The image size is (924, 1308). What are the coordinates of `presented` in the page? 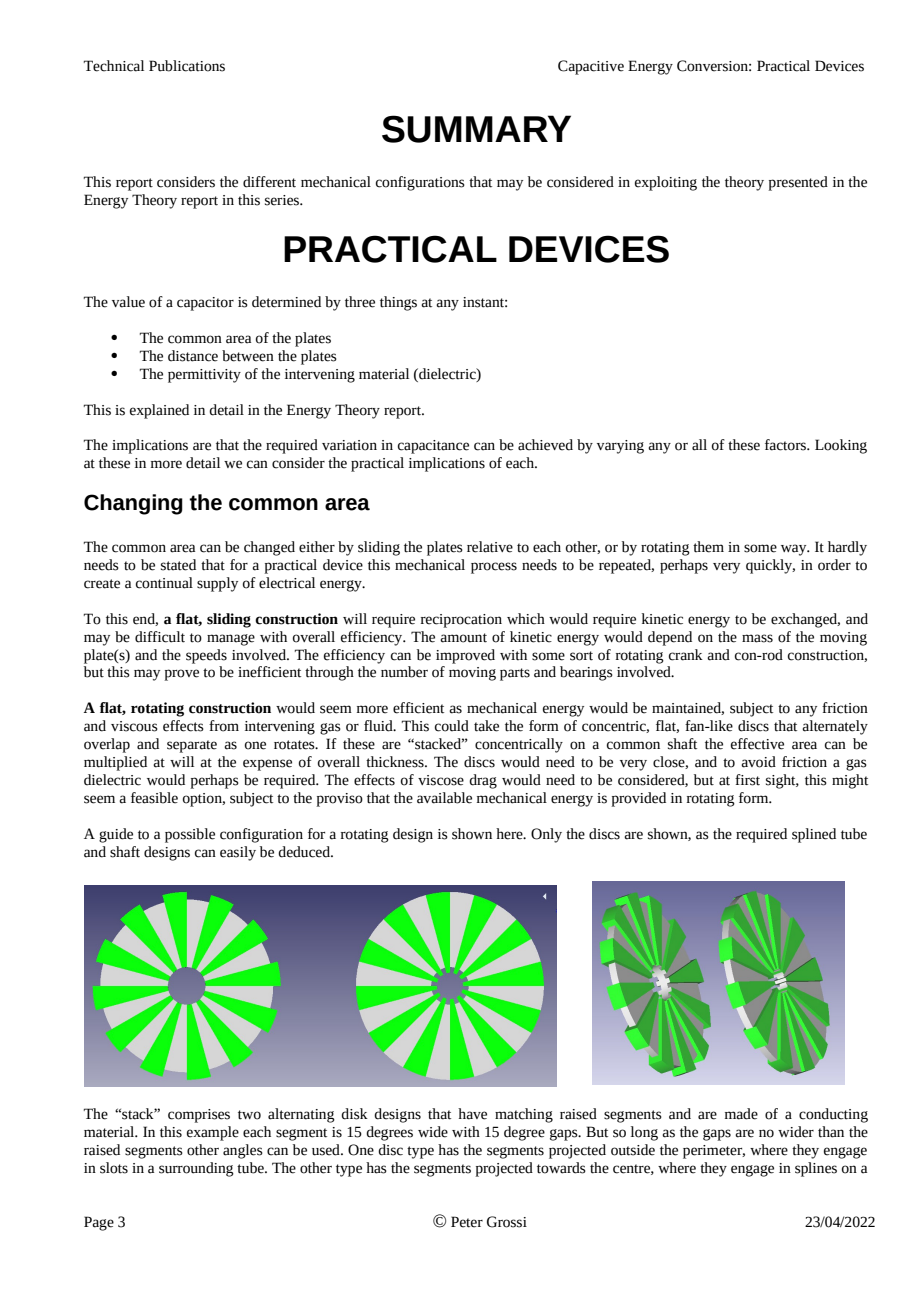 It's located at (798, 183).
